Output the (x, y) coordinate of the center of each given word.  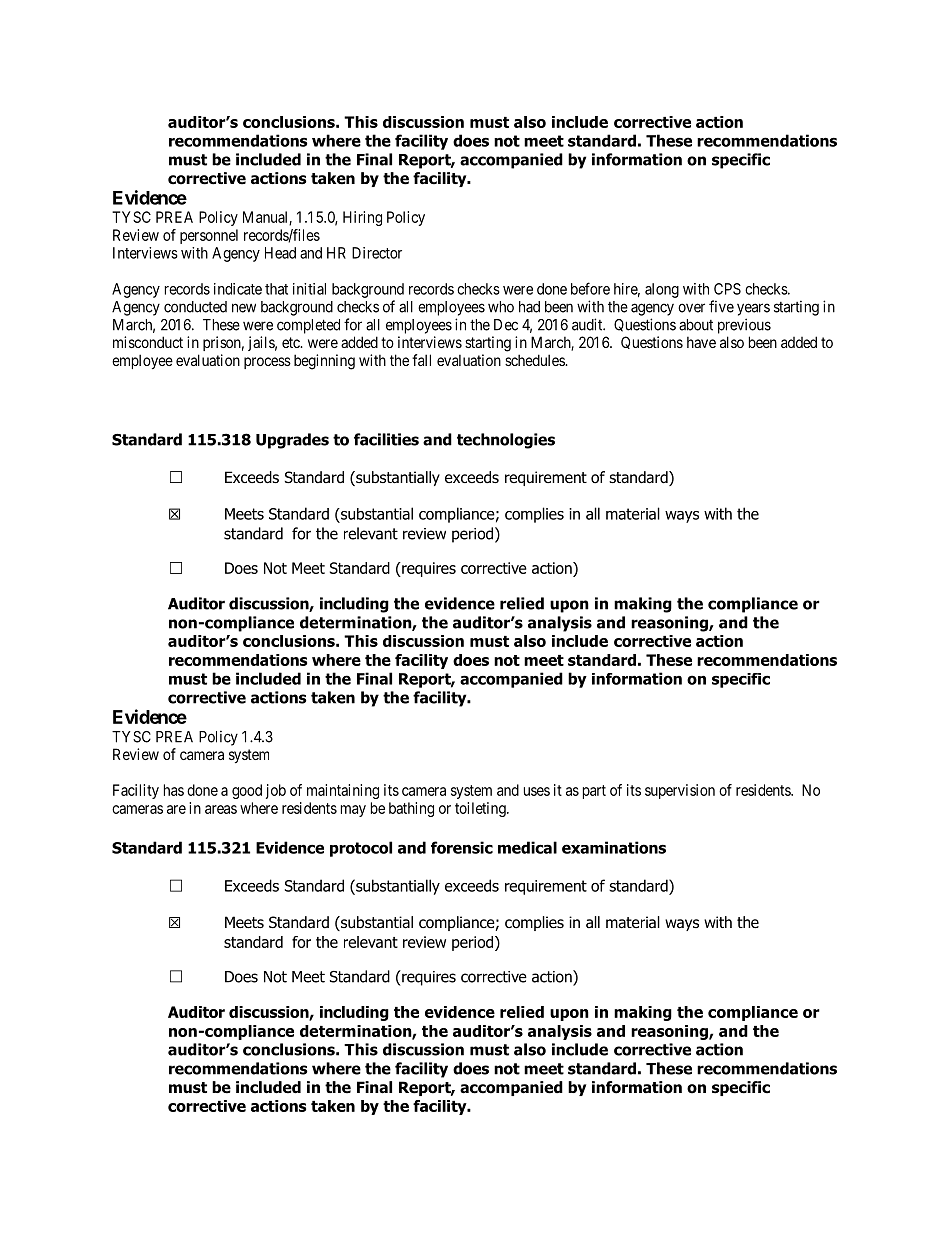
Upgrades (292, 441)
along (662, 290)
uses (537, 791)
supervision (680, 791)
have (701, 342)
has (174, 790)
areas (221, 809)
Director (377, 253)
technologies (506, 441)
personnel (209, 236)
